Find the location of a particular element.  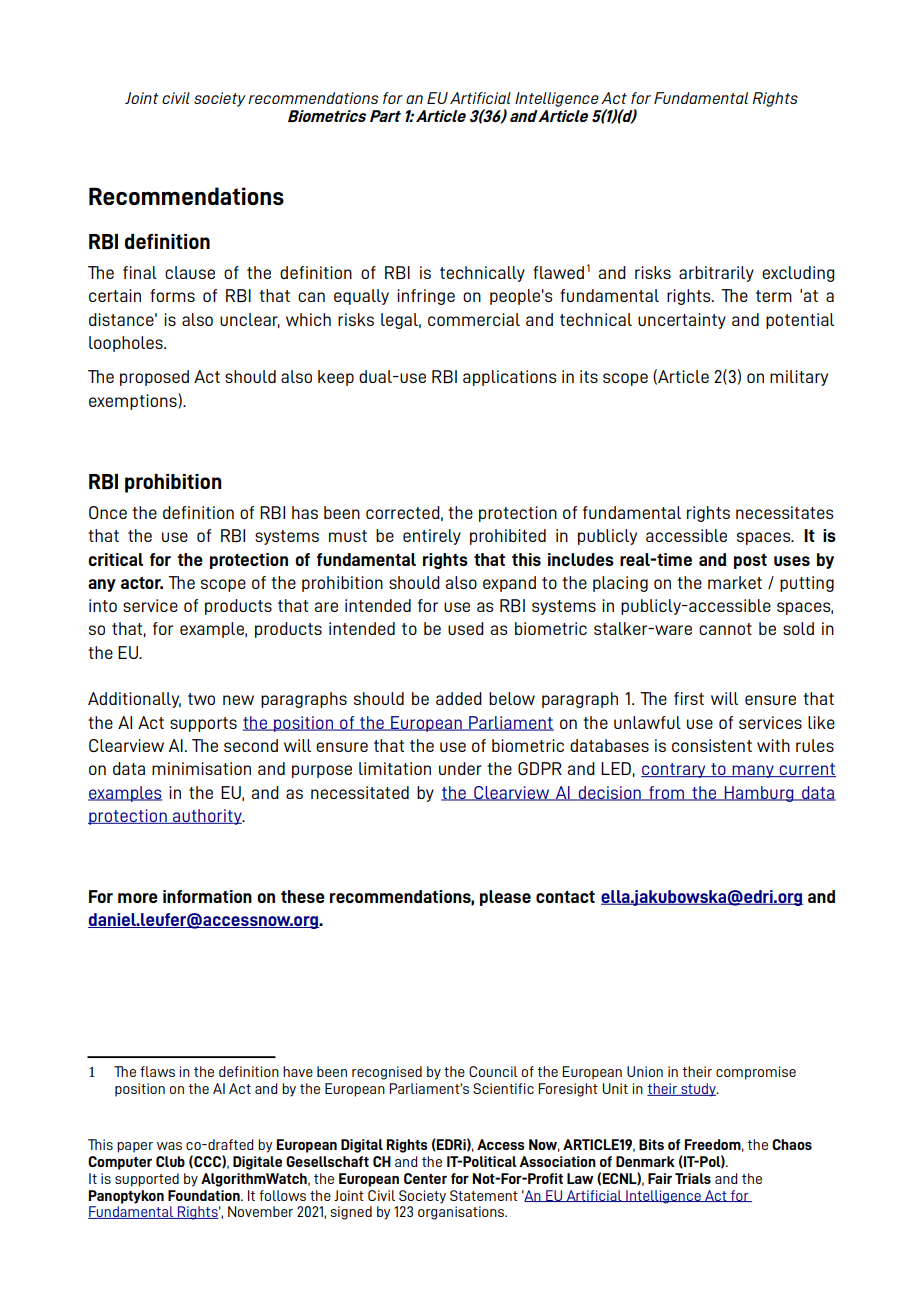

consistent is located at coordinates (712, 745).
